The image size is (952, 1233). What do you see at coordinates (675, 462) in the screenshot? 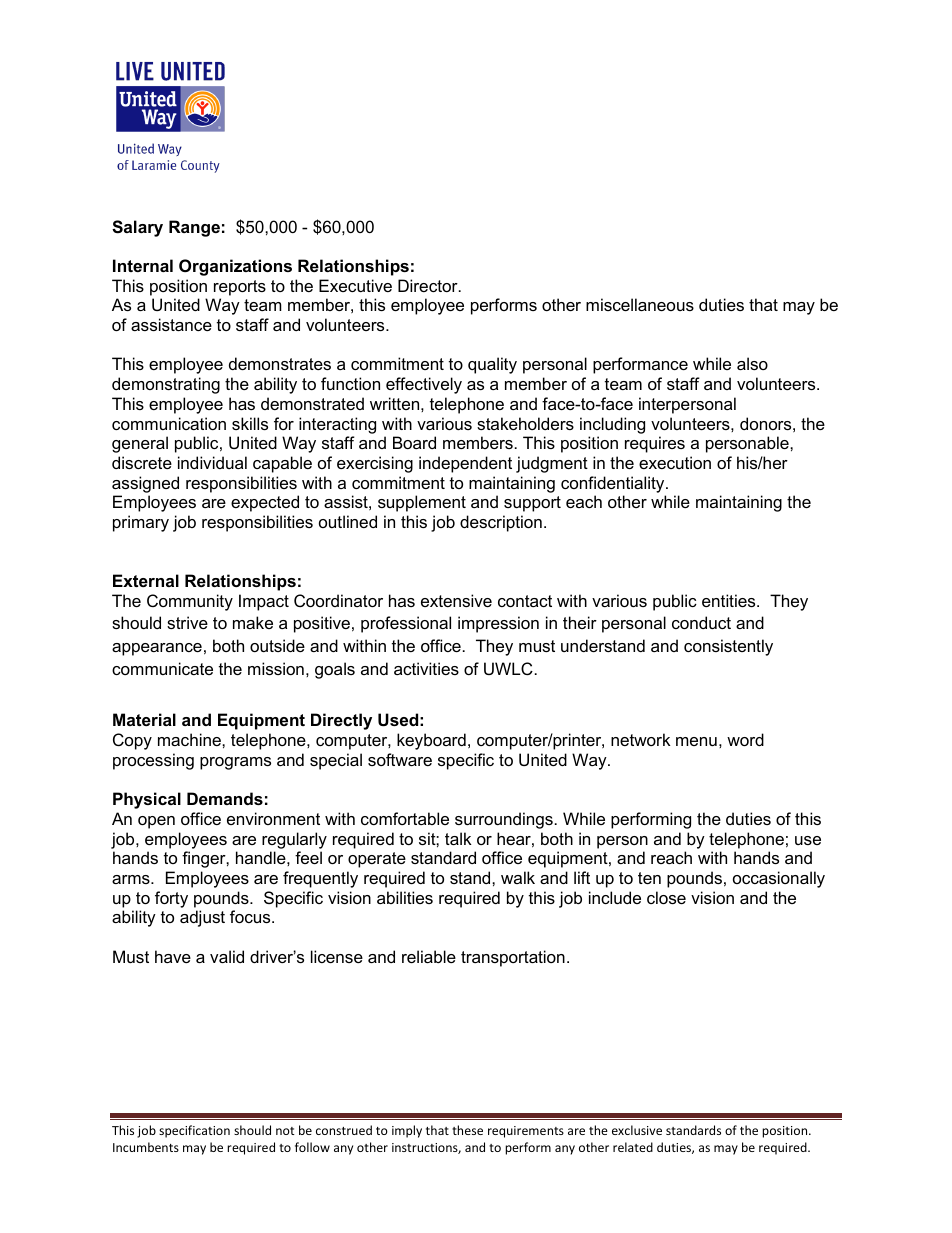
I see `execution` at bounding box center [675, 462].
